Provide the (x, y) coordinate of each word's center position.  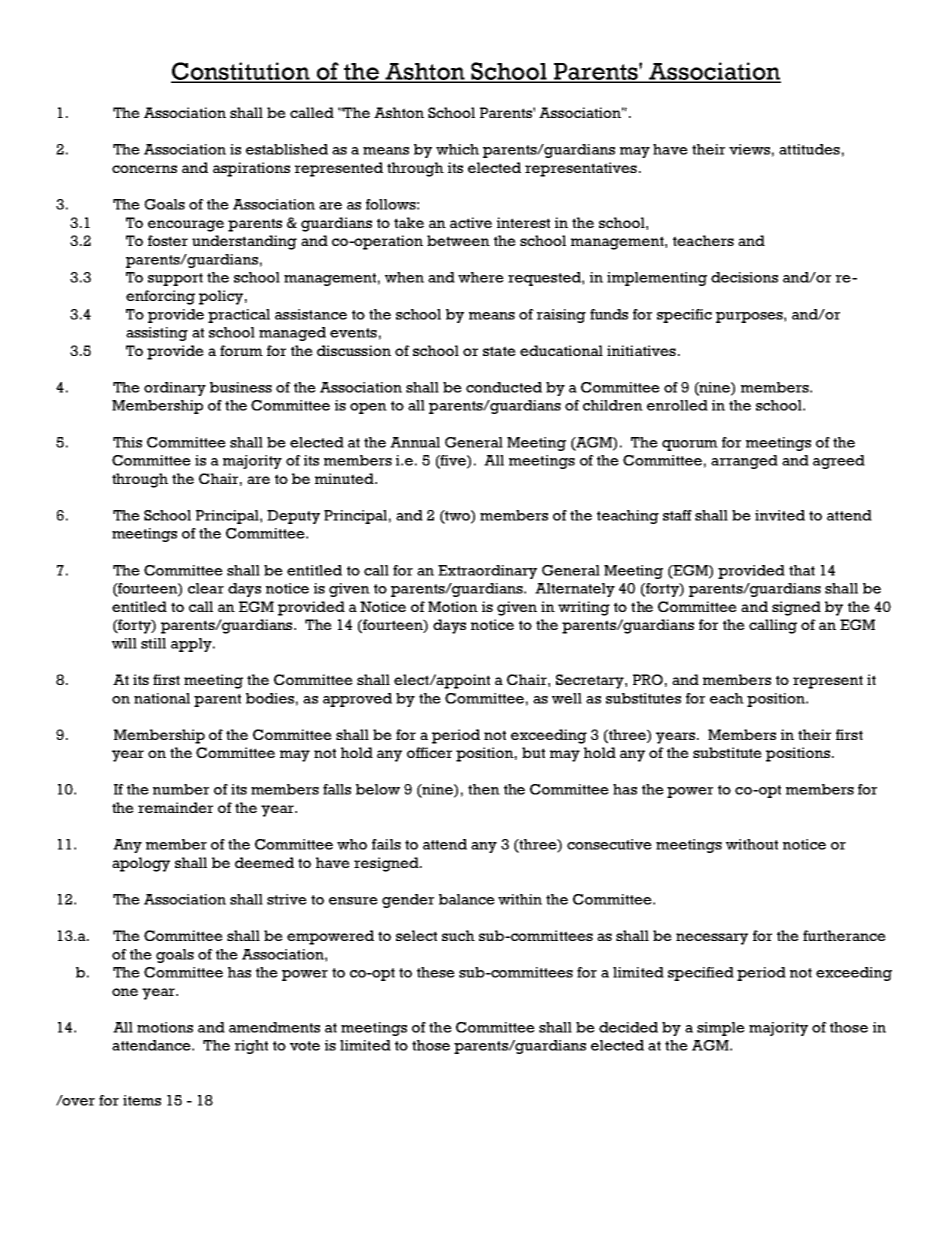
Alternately (575, 590)
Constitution (241, 72)
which (457, 149)
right (251, 1047)
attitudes (809, 149)
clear (206, 588)
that (802, 570)
